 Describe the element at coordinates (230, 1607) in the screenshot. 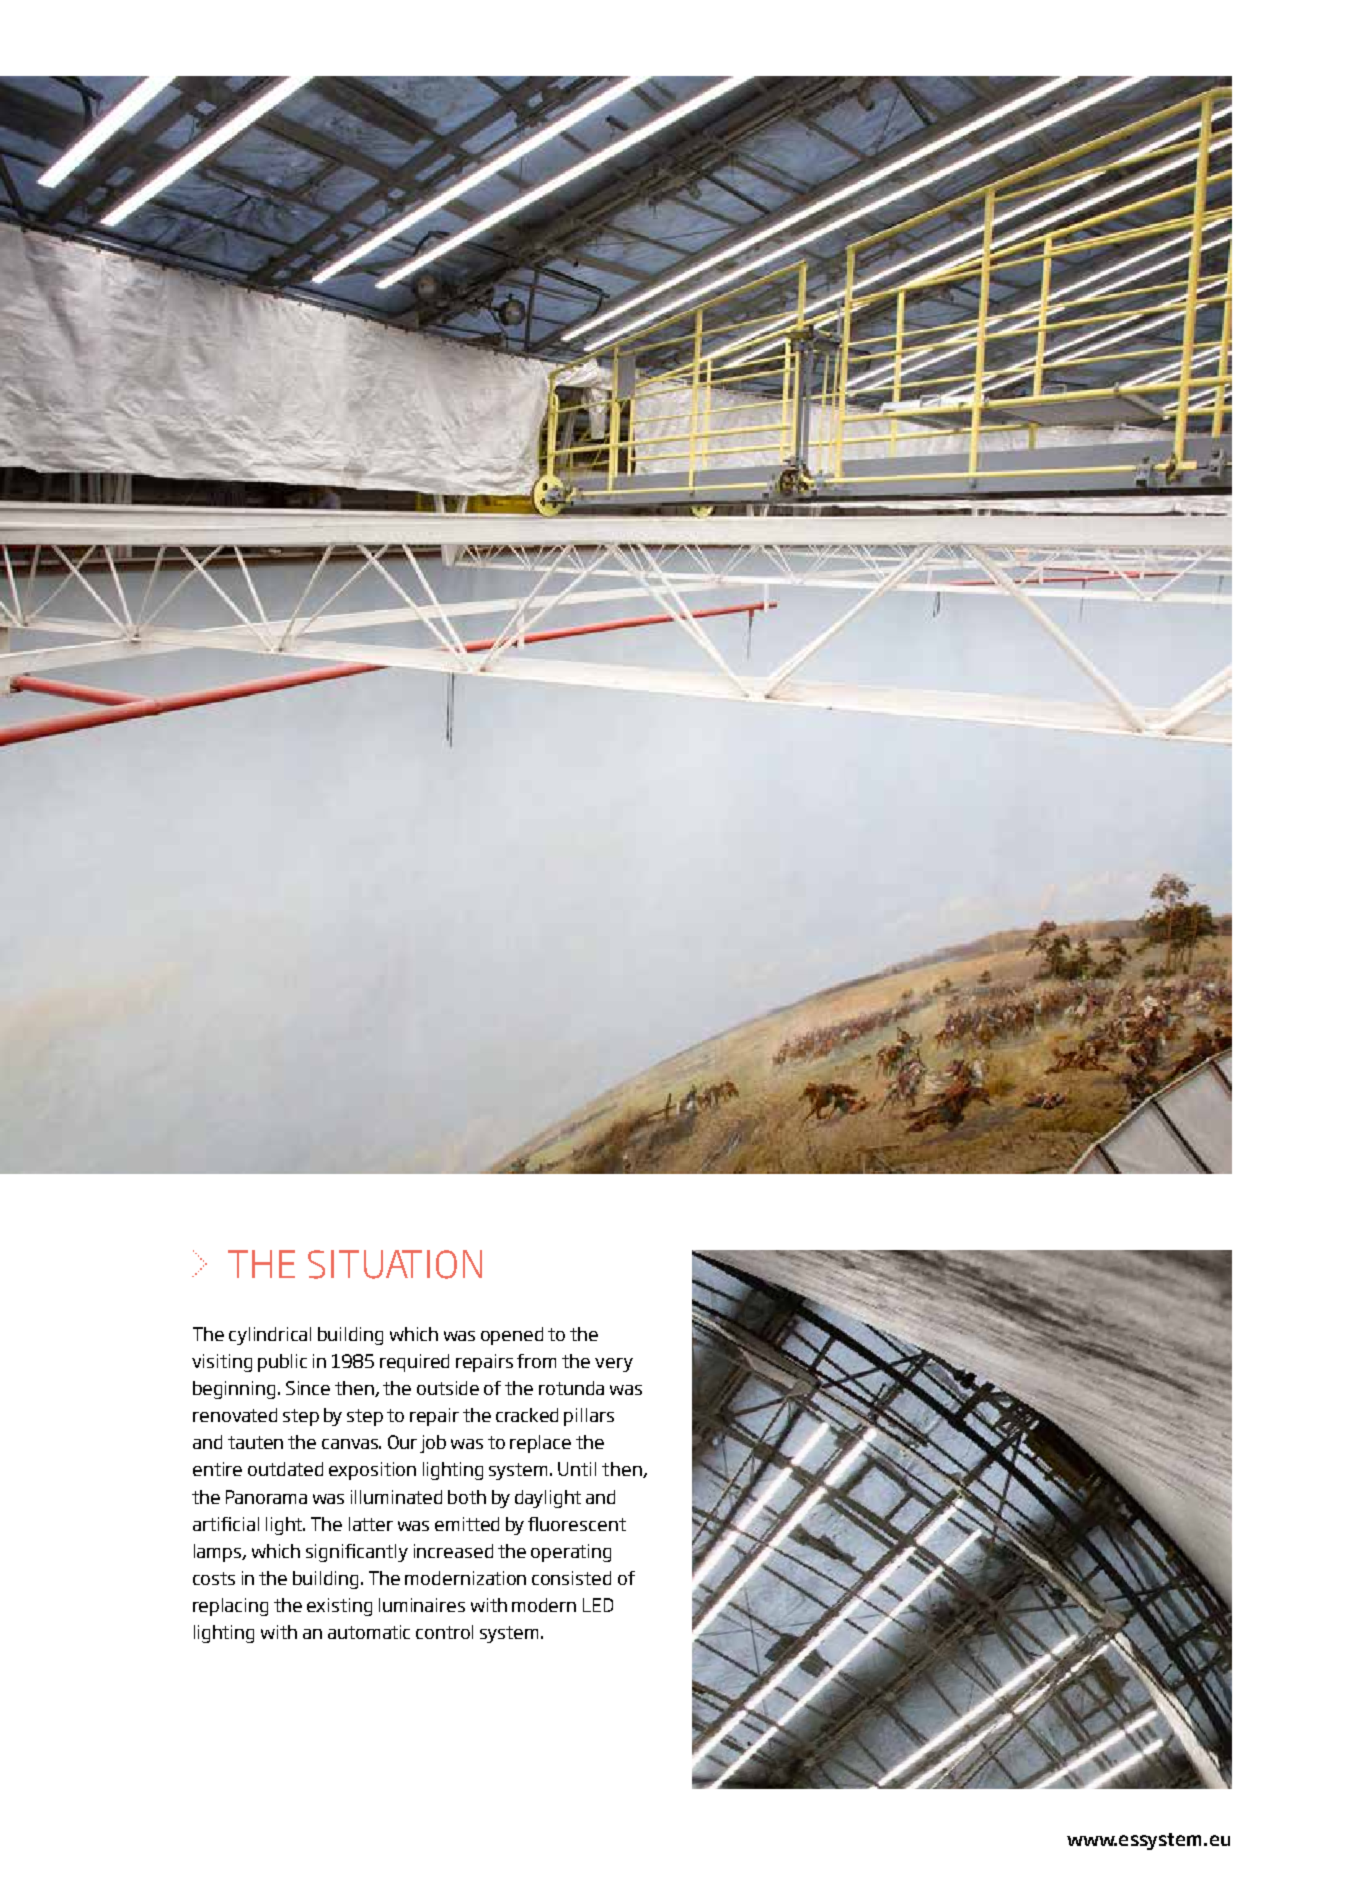

I see `replacing` at that location.
